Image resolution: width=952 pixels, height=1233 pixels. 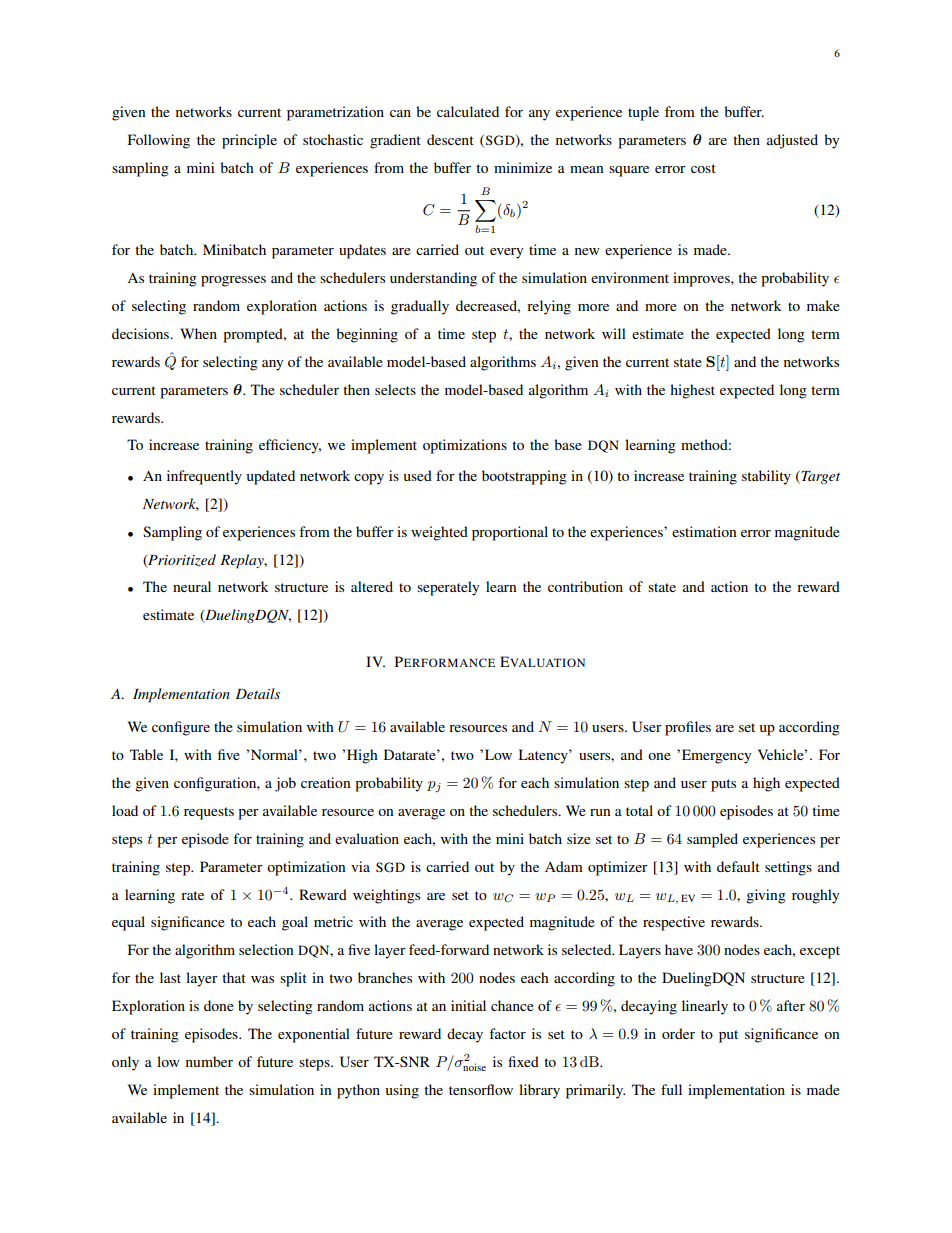 I want to click on number, so click(x=209, y=1061).
